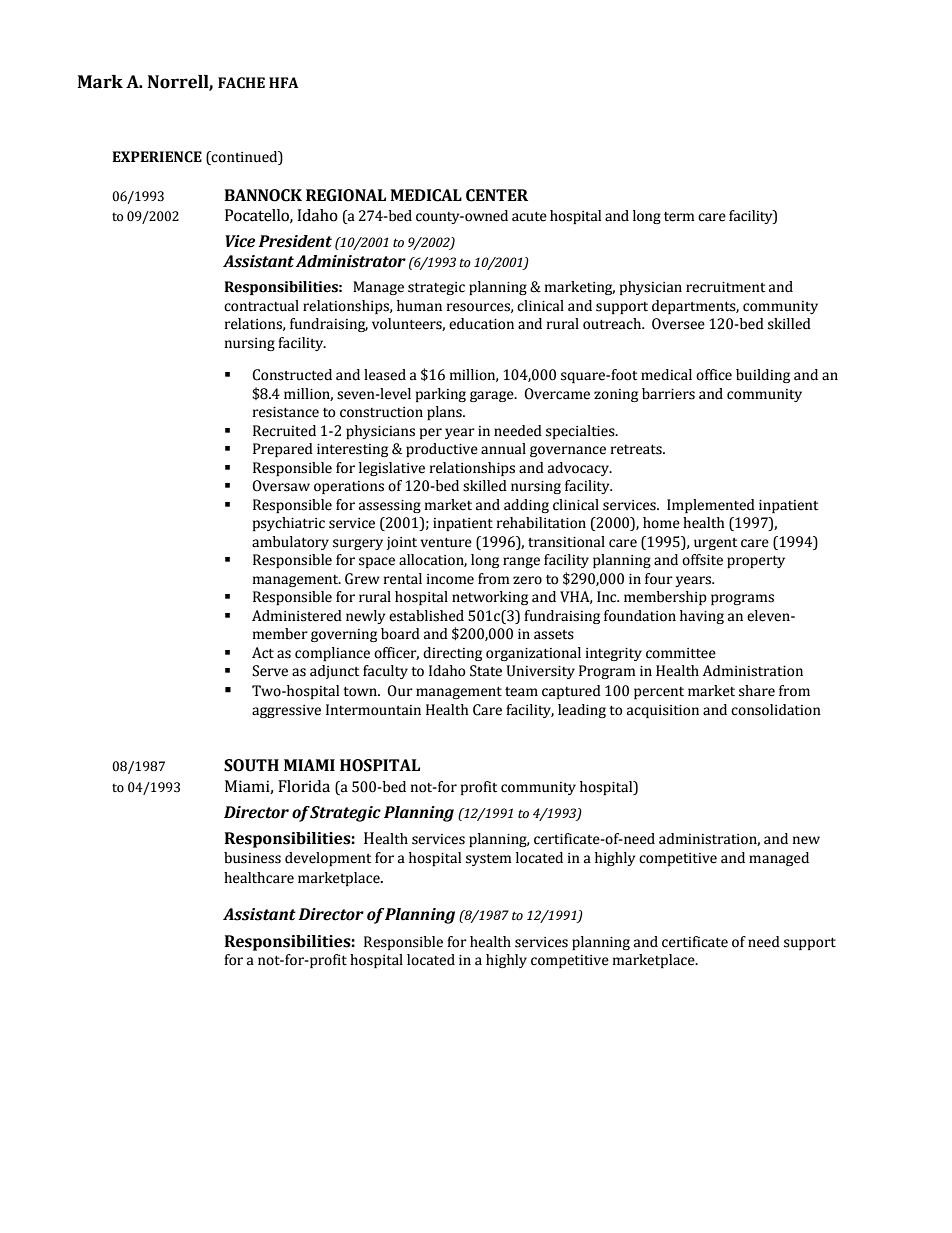  Describe the element at coordinates (663, 711) in the page. I see `acquisition` at that location.
